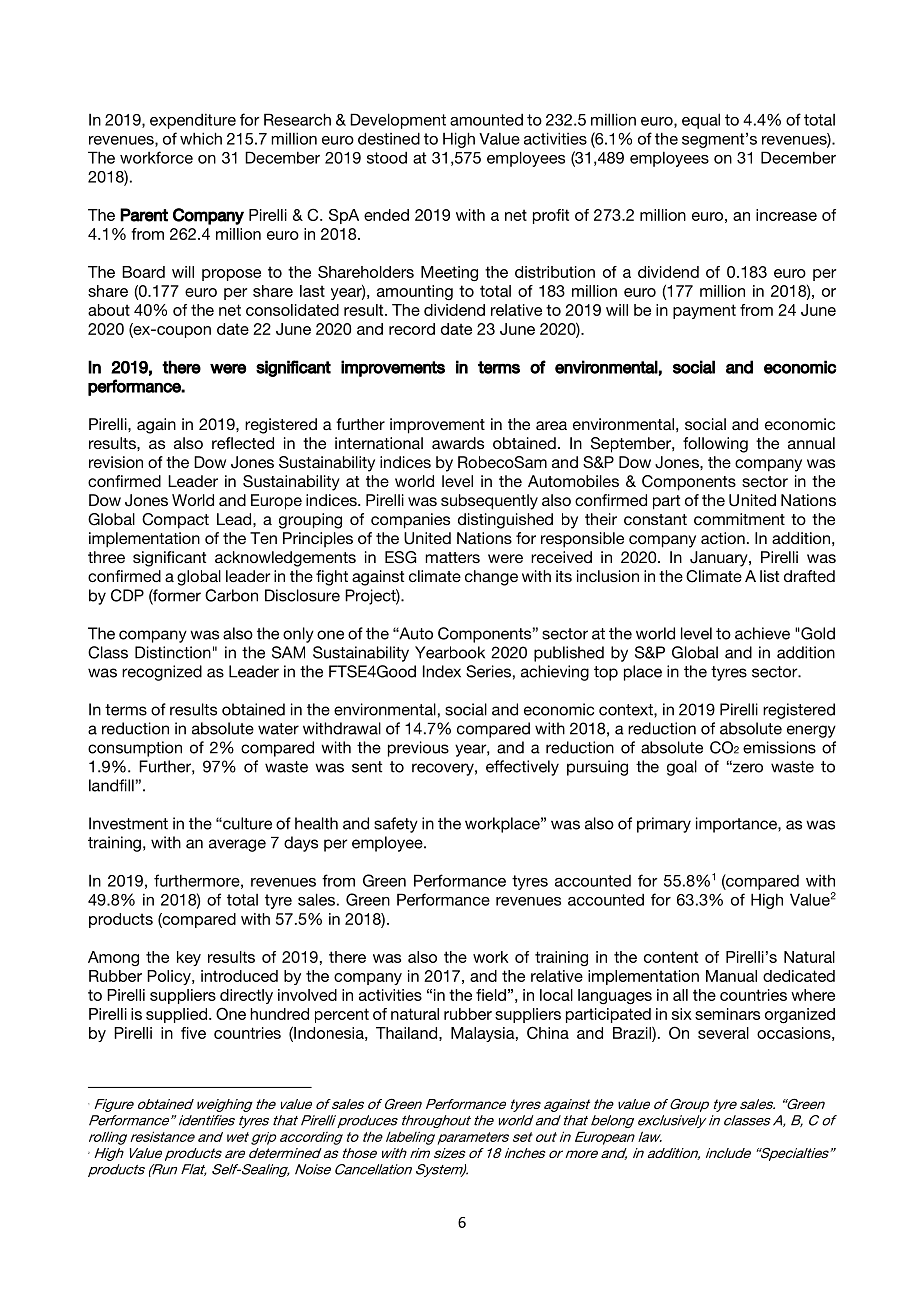  Describe the element at coordinates (201, 138) in the image. I see `which` at that location.
